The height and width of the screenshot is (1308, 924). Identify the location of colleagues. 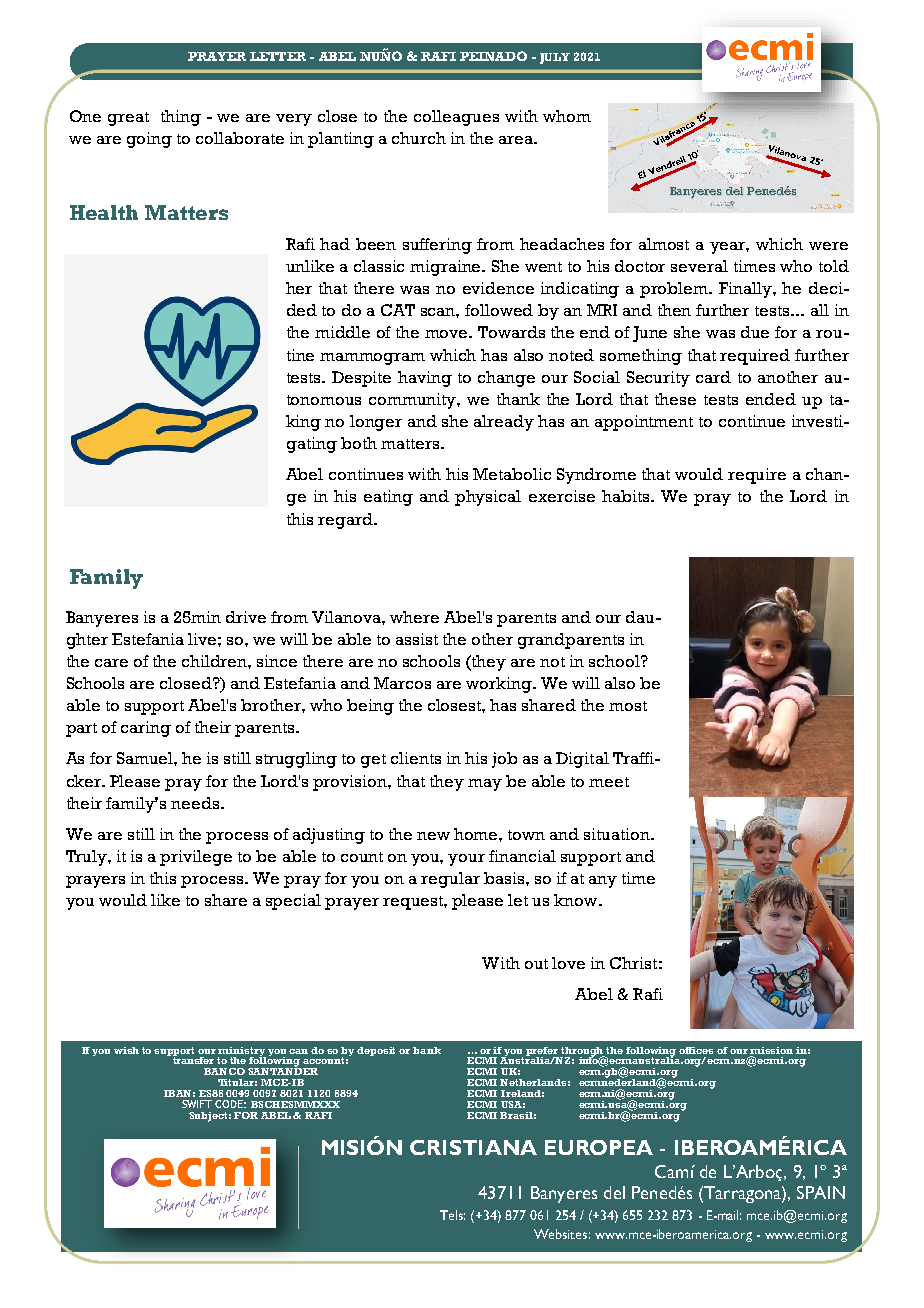
(456, 118).
